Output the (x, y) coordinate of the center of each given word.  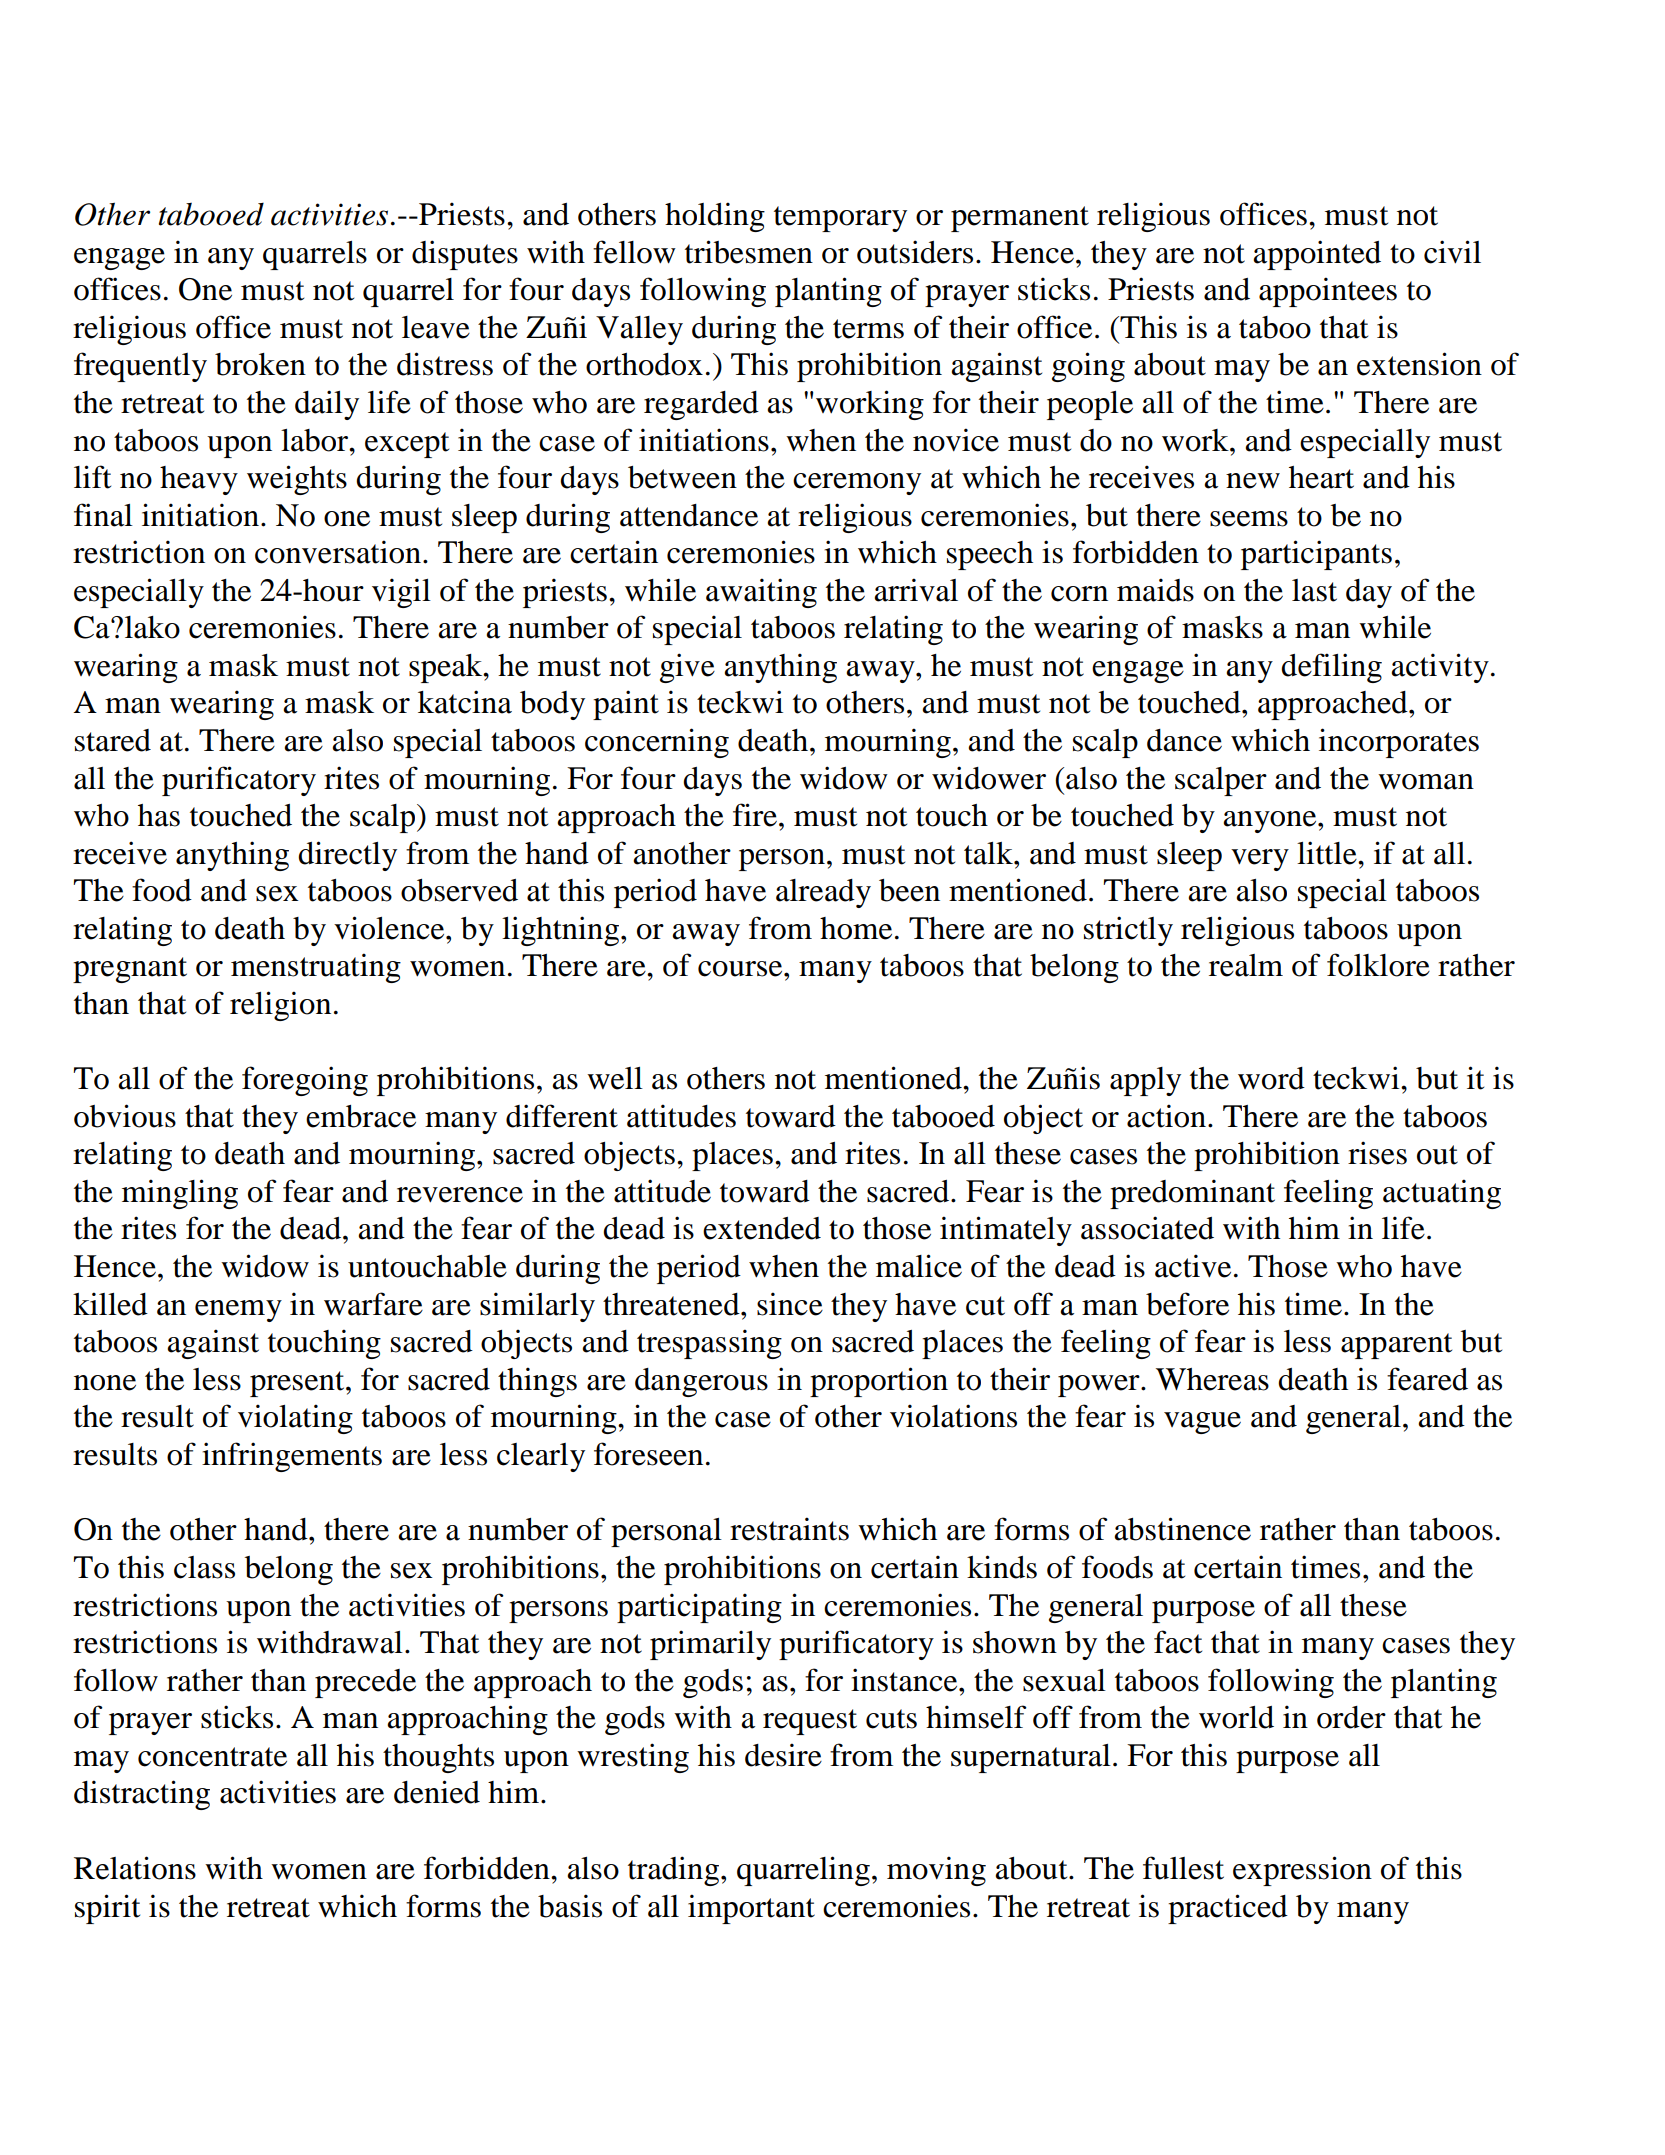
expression (1302, 1871)
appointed (1317, 255)
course (741, 969)
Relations (135, 1868)
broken (260, 364)
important (751, 1909)
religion (280, 1006)
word (1271, 1078)
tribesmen (749, 252)
